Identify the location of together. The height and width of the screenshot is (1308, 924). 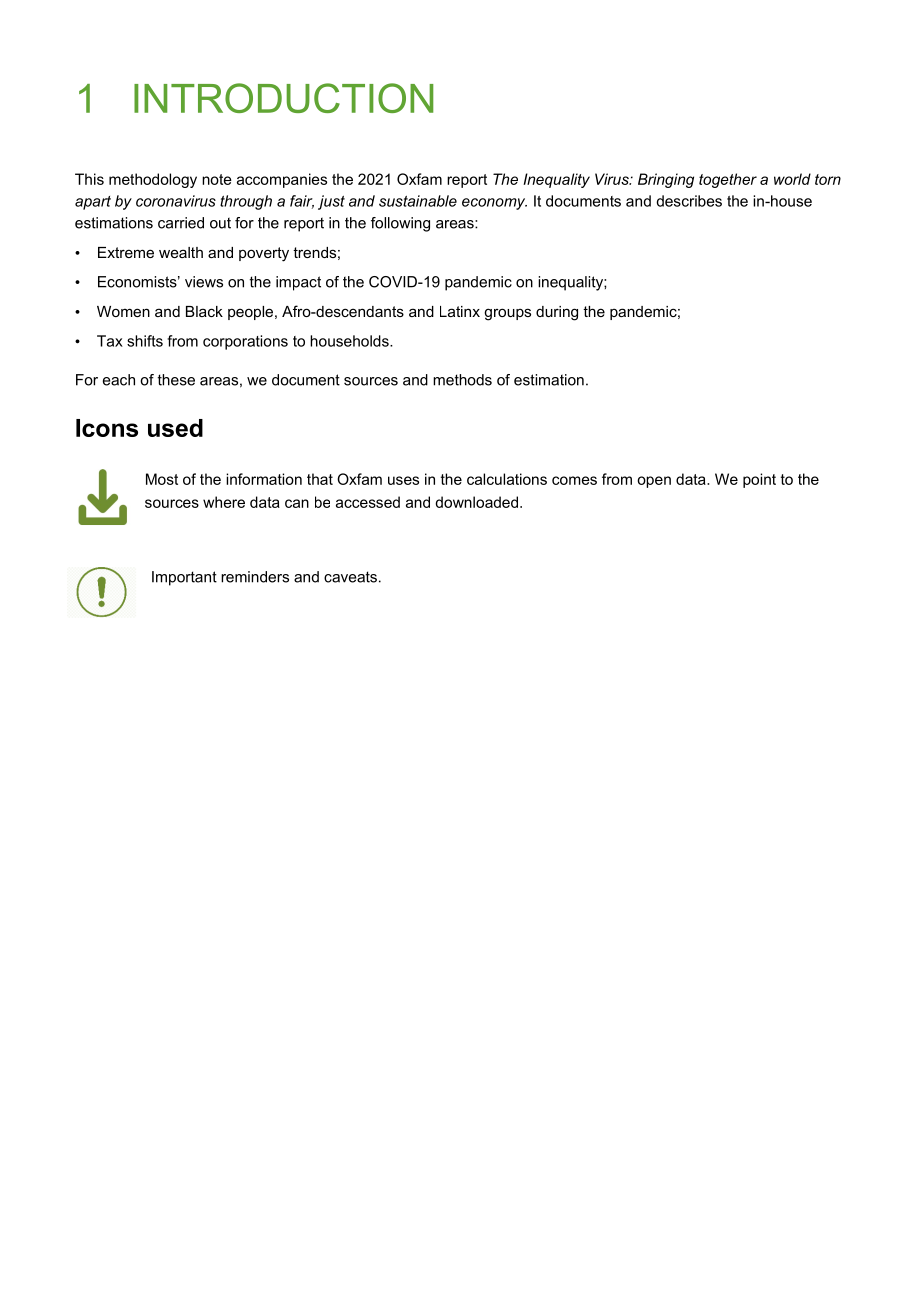
(728, 180).
